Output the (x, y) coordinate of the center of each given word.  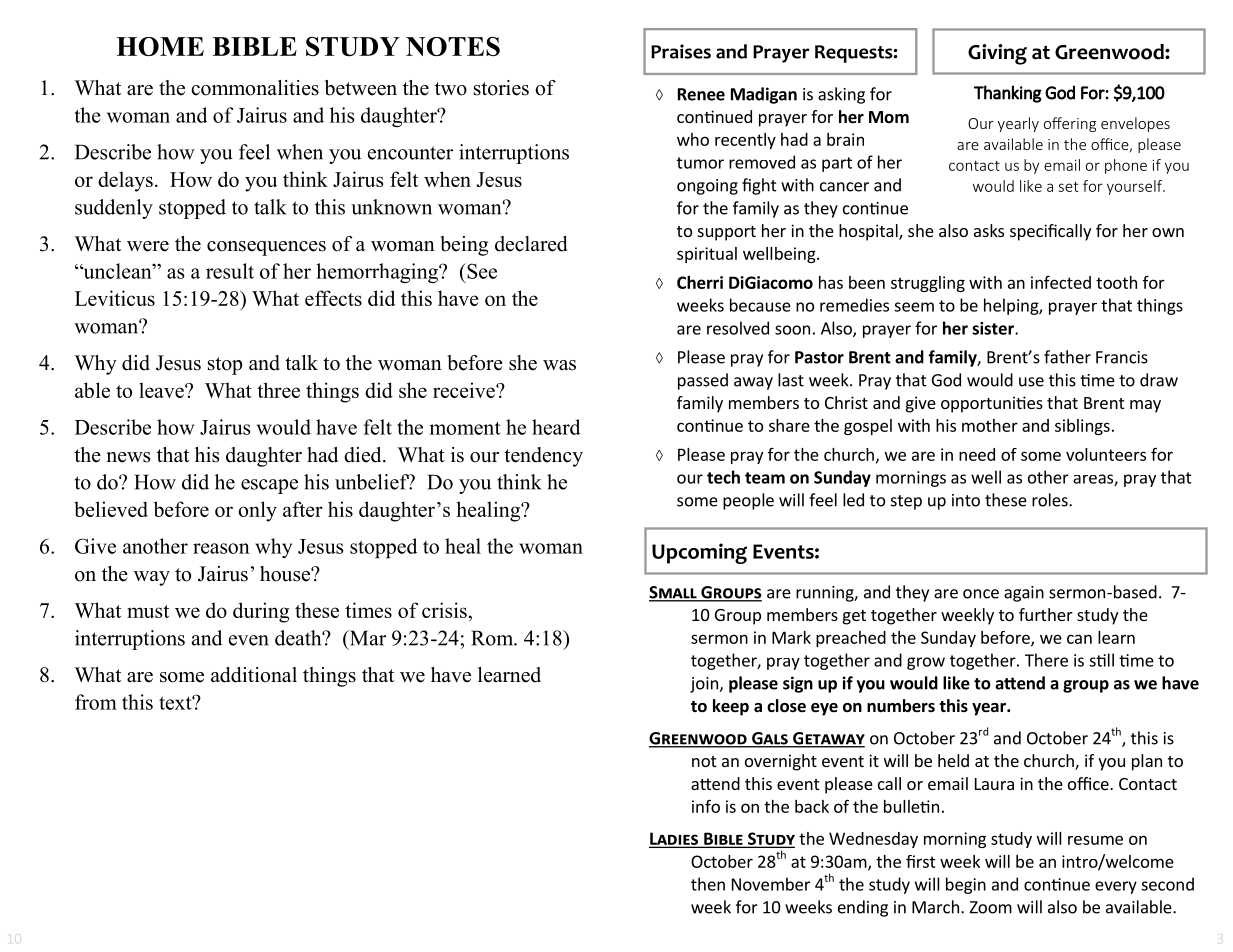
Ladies (674, 840)
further (1046, 614)
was (559, 365)
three (278, 390)
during (261, 612)
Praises (681, 51)
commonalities (255, 88)
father (1067, 357)
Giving (997, 54)
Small (674, 593)
